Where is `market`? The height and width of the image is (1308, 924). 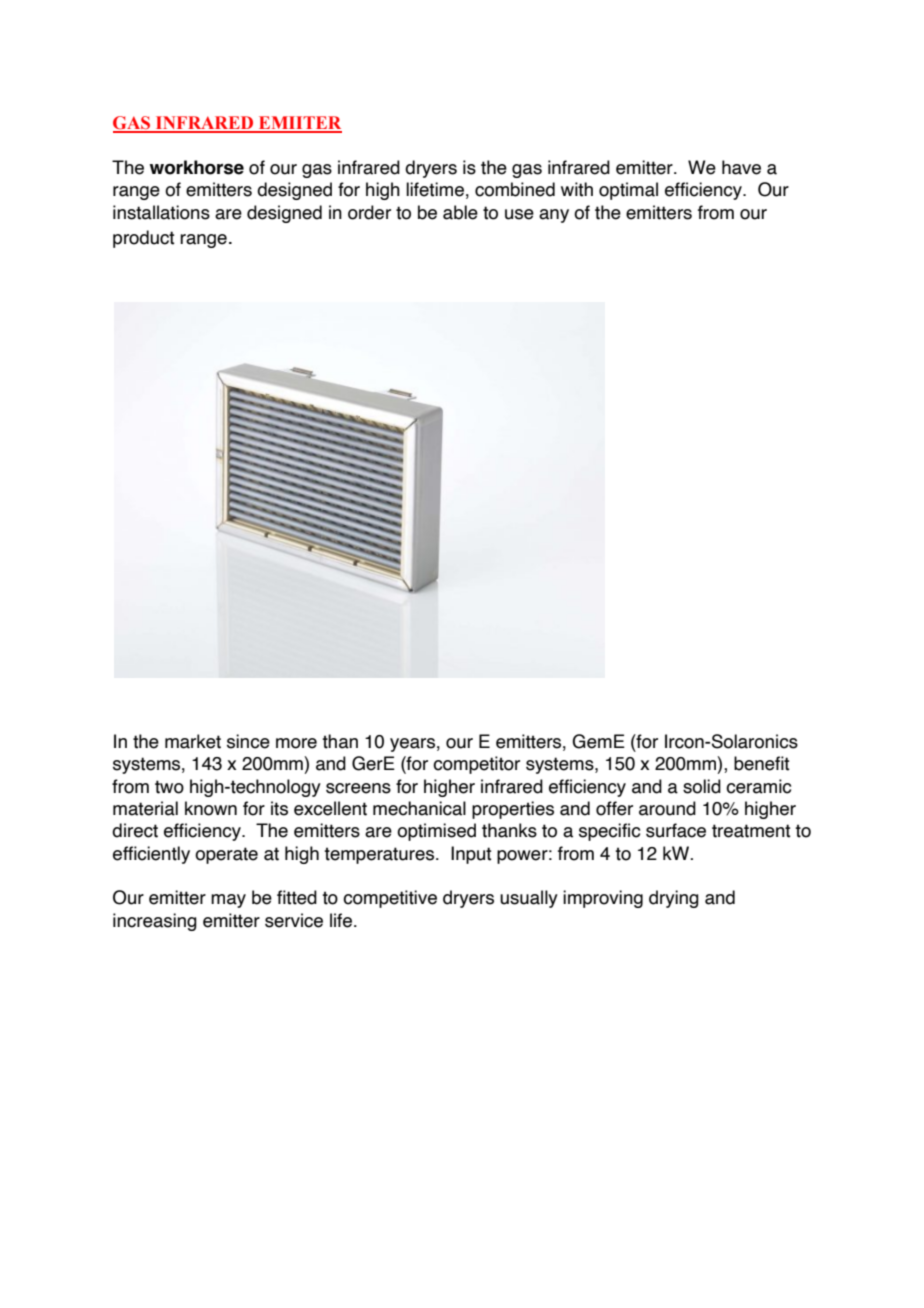
market is located at coordinates (193, 741).
